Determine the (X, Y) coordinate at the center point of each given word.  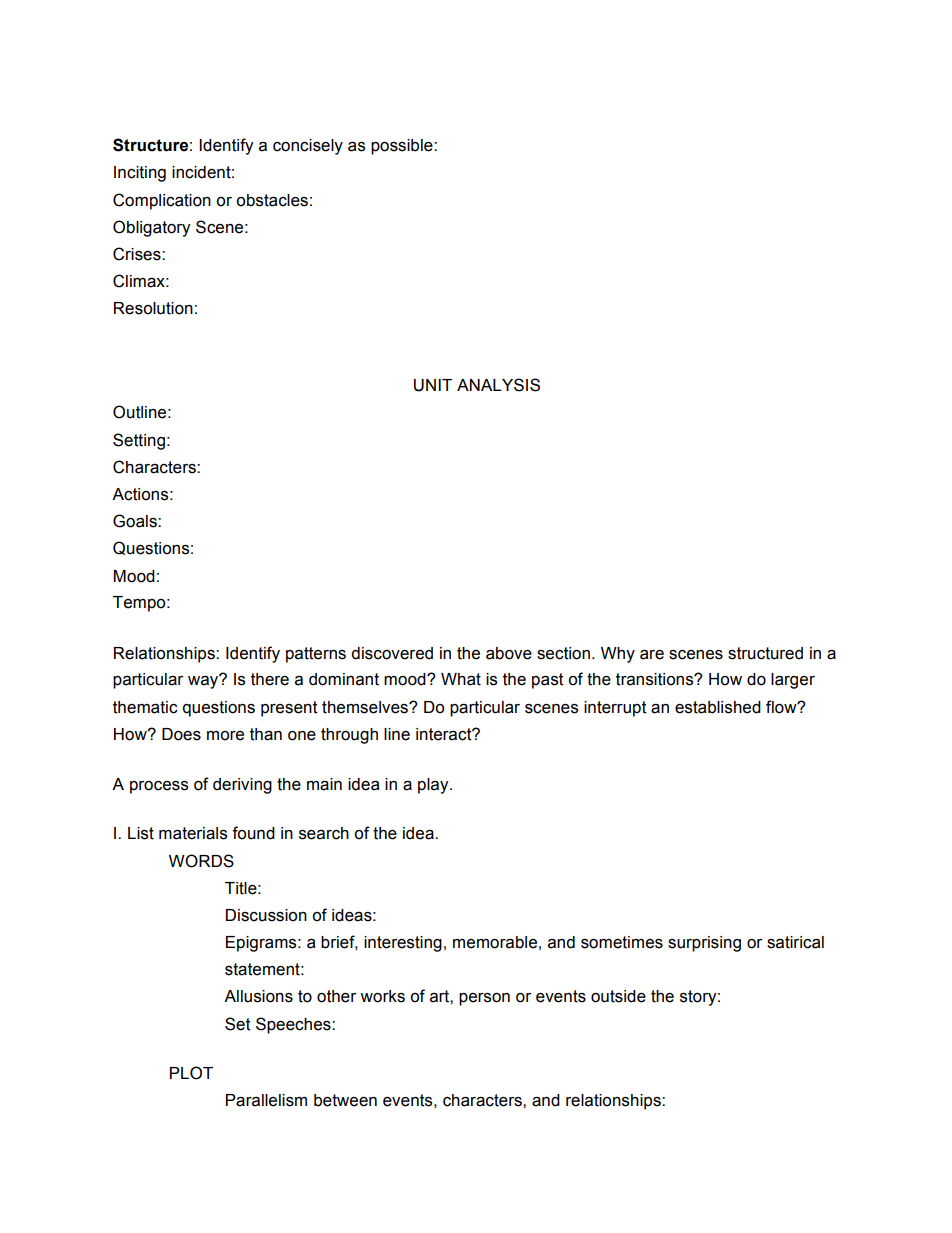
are (652, 654)
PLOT (191, 1073)
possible (403, 147)
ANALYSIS (498, 385)
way (204, 681)
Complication (162, 201)
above (509, 653)
